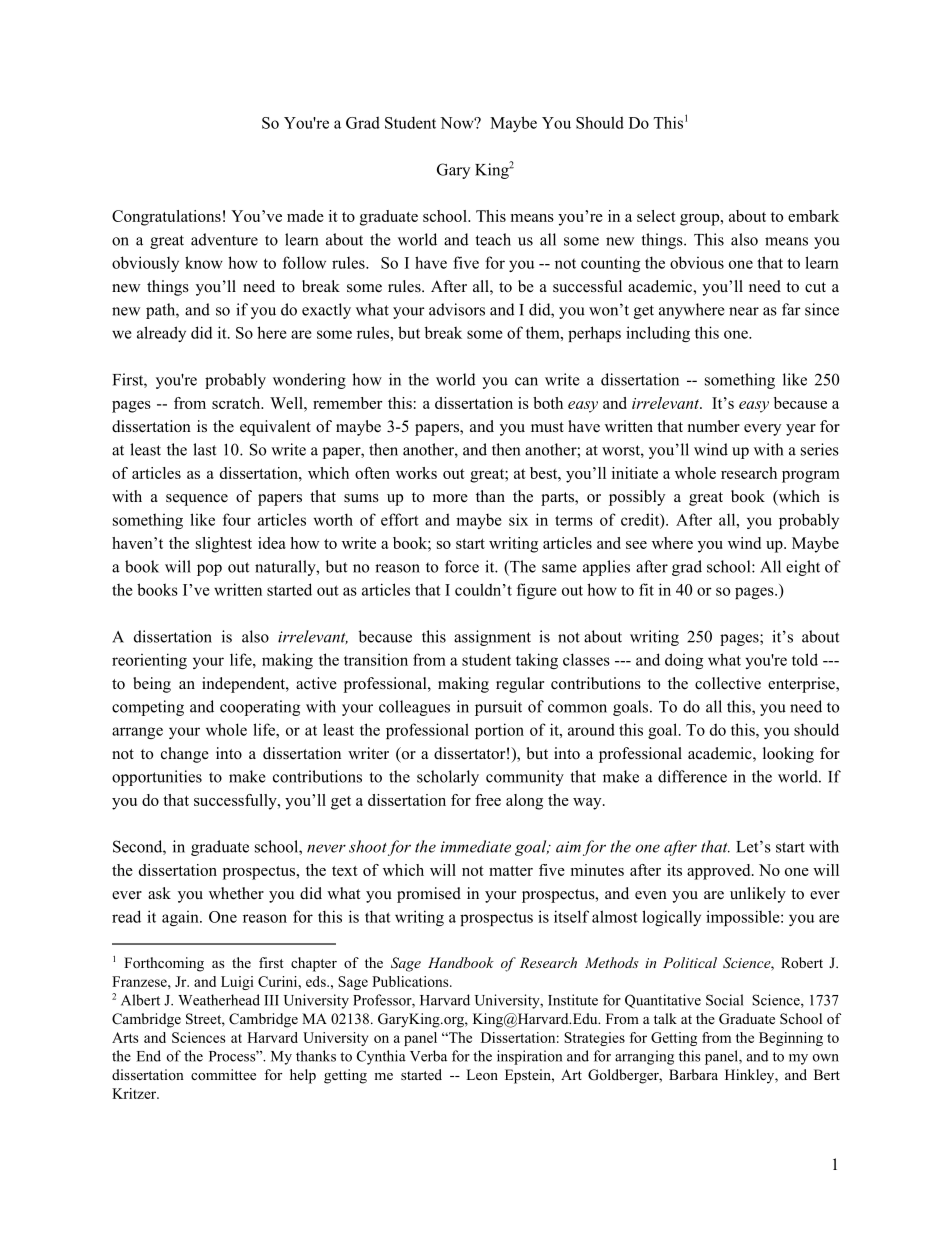 Image resolution: width=952 pixels, height=1233 pixels. I want to click on committee, so click(223, 1074).
